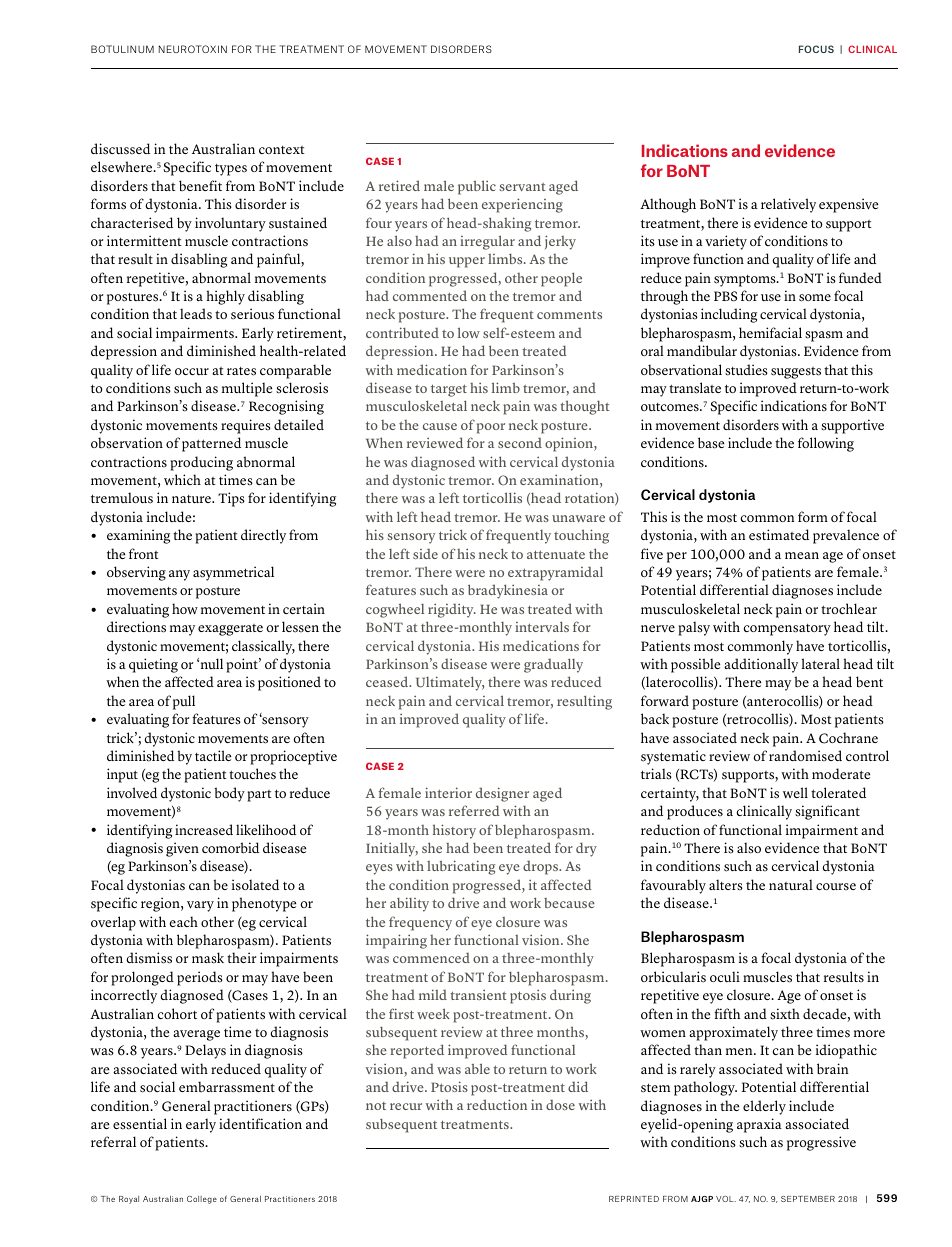 The image size is (952, 1247). I want to click on rigidity, so click(452, 610).
